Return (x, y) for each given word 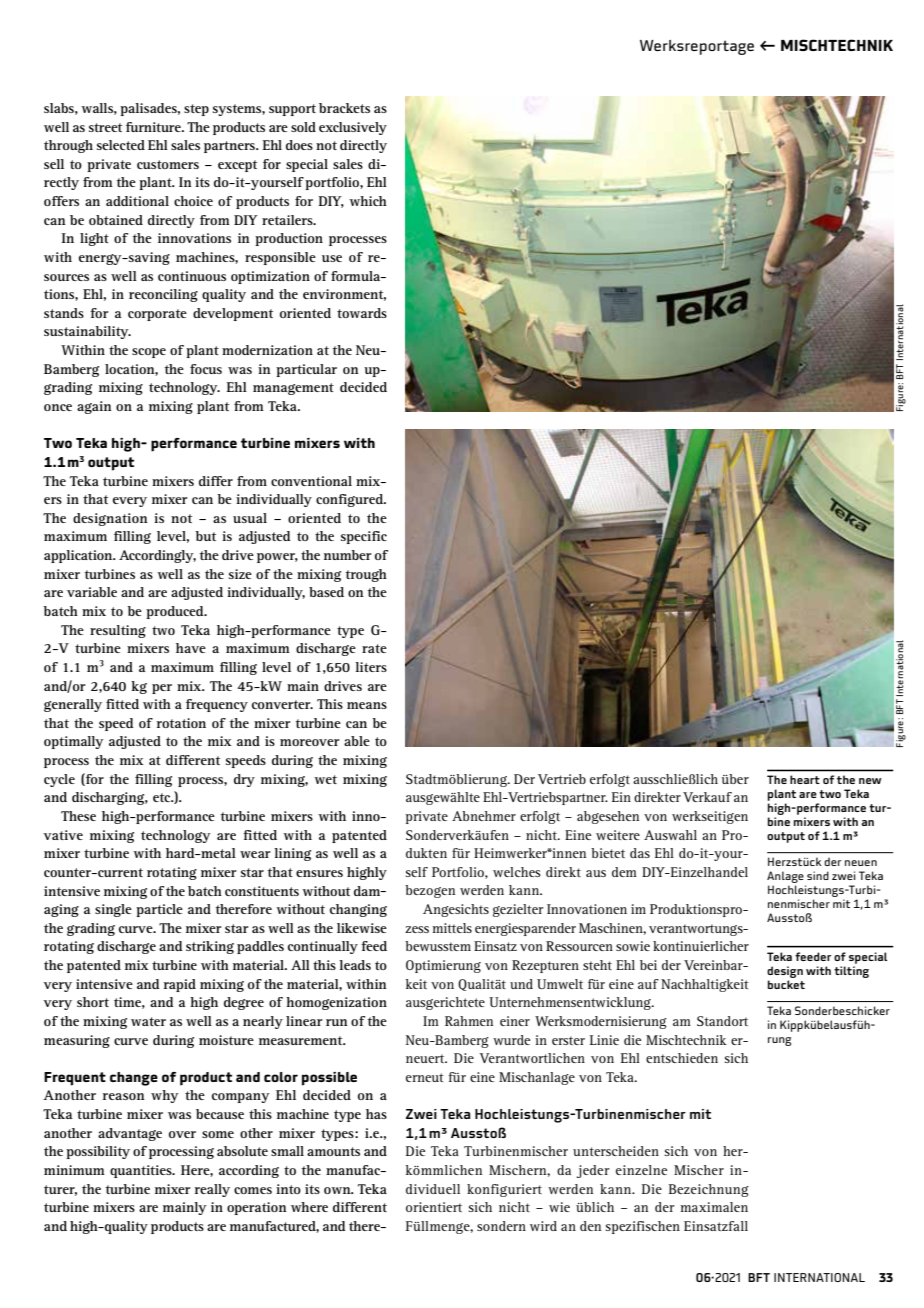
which (368, 201)
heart (805, 779)
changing (358, 910)
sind (818, 875)
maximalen (714, 1207)
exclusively (353, 128)
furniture (154, 127)
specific (364, 537)
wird (543, 1226)
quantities (142, 1171)
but (206, 536)
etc (163, 797)
